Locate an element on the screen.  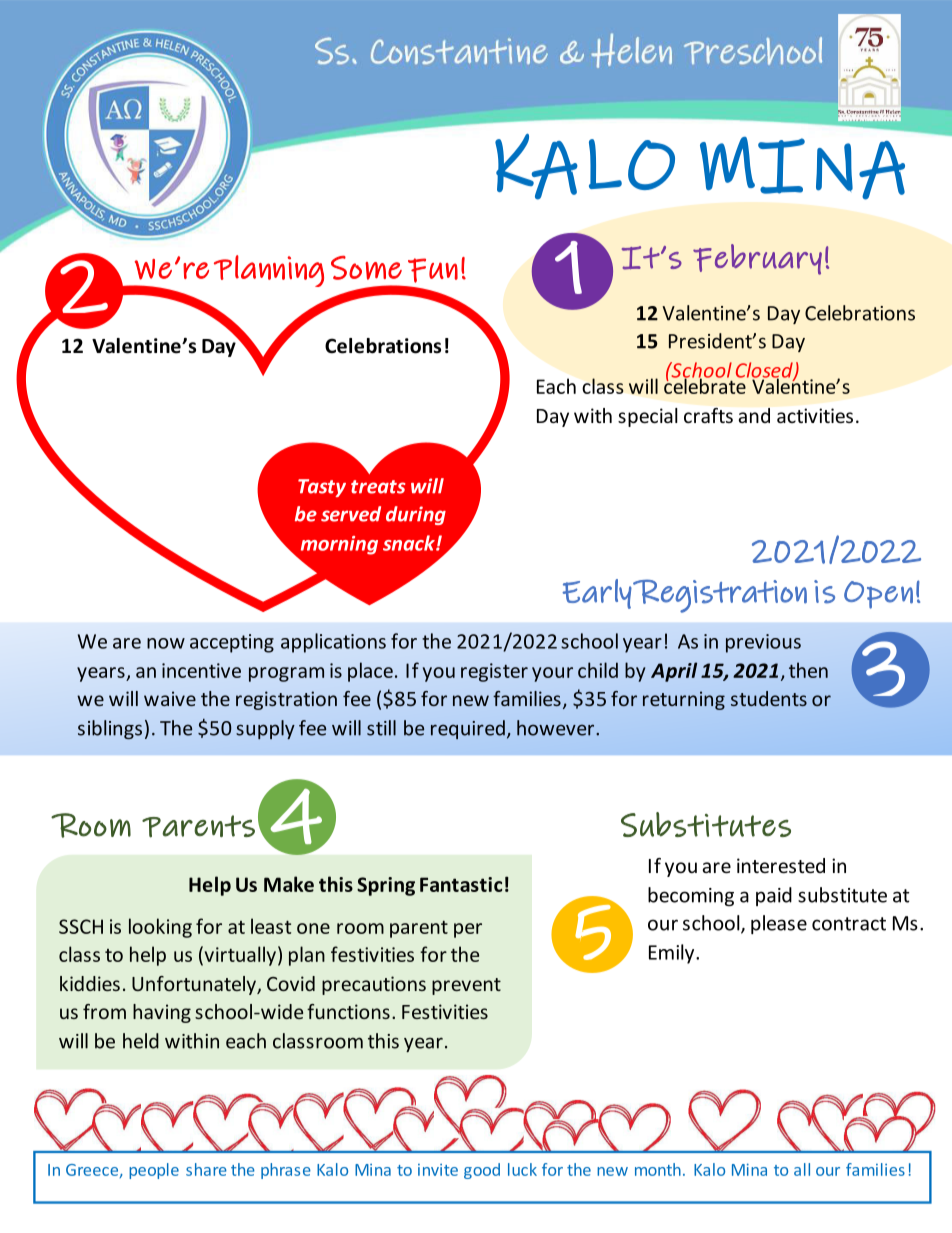
Closed is located at coordinates (765, 371).
